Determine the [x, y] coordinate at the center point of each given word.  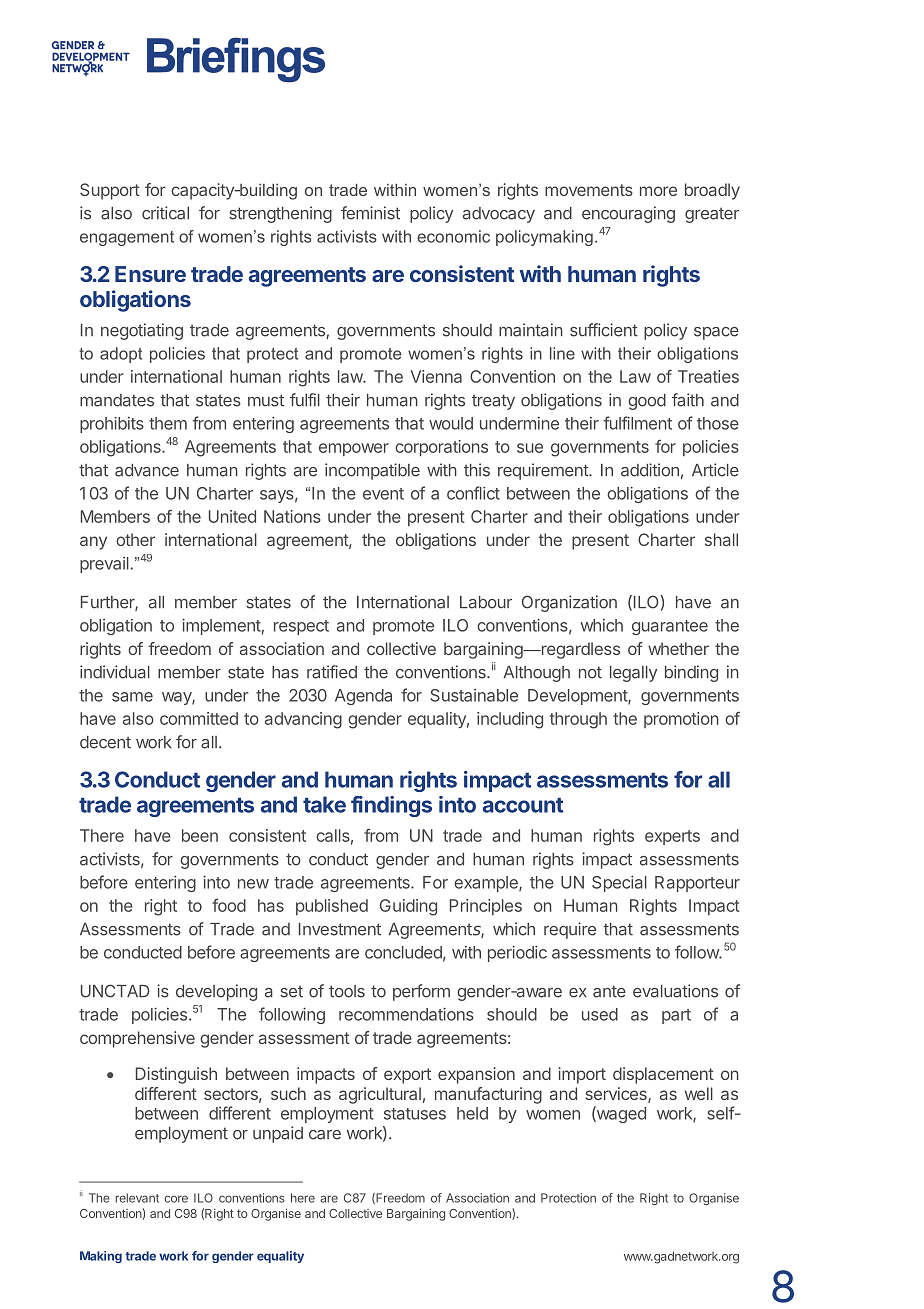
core [176, 1199]
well [699, 1093]
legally [633, 674]
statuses [415, 1114]
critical [165, 213]
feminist [370, 213]
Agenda [363, 697]
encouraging [628, 214]
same [132, 697]
